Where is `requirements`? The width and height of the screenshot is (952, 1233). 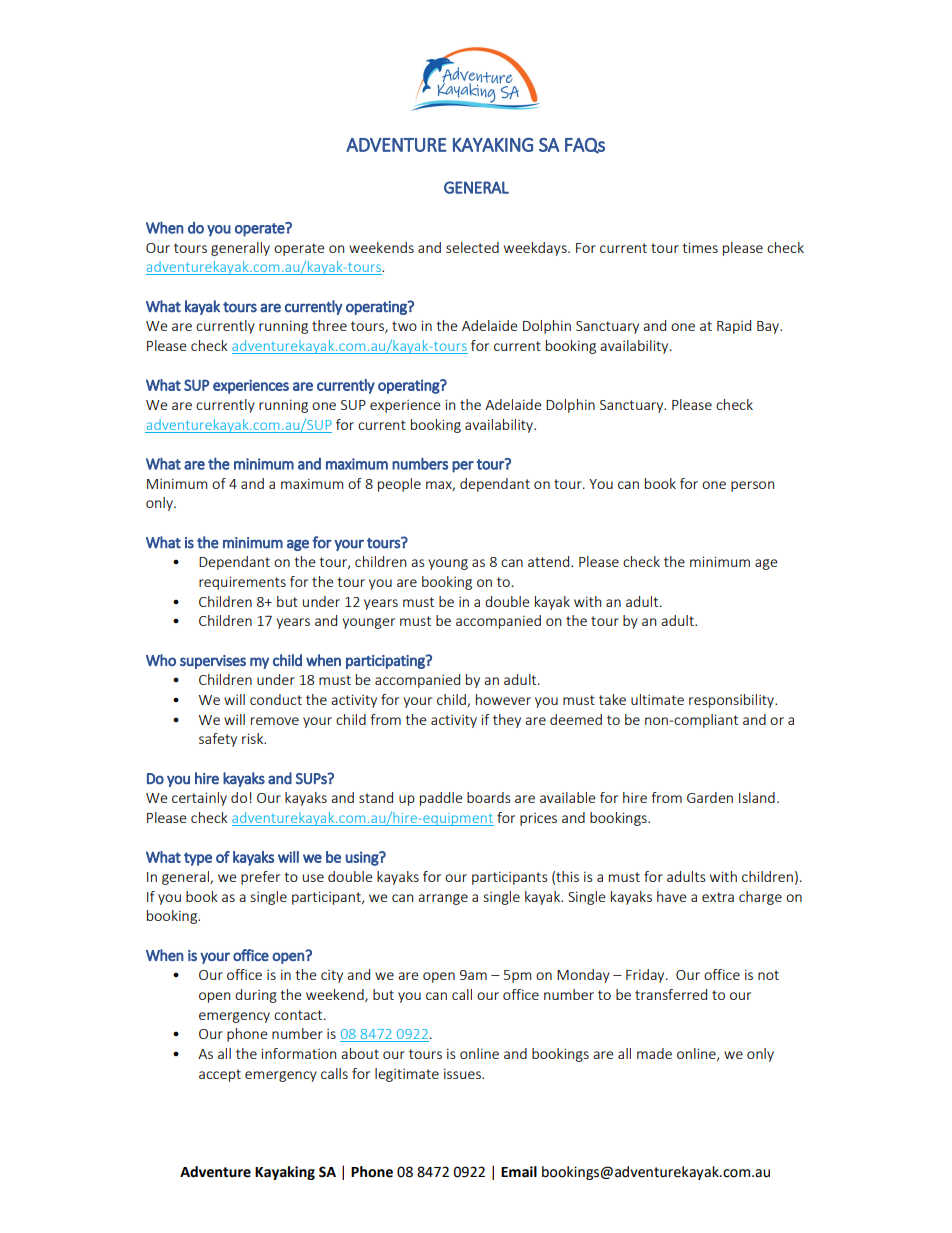 requirements is located at coordinates (242, 583).
